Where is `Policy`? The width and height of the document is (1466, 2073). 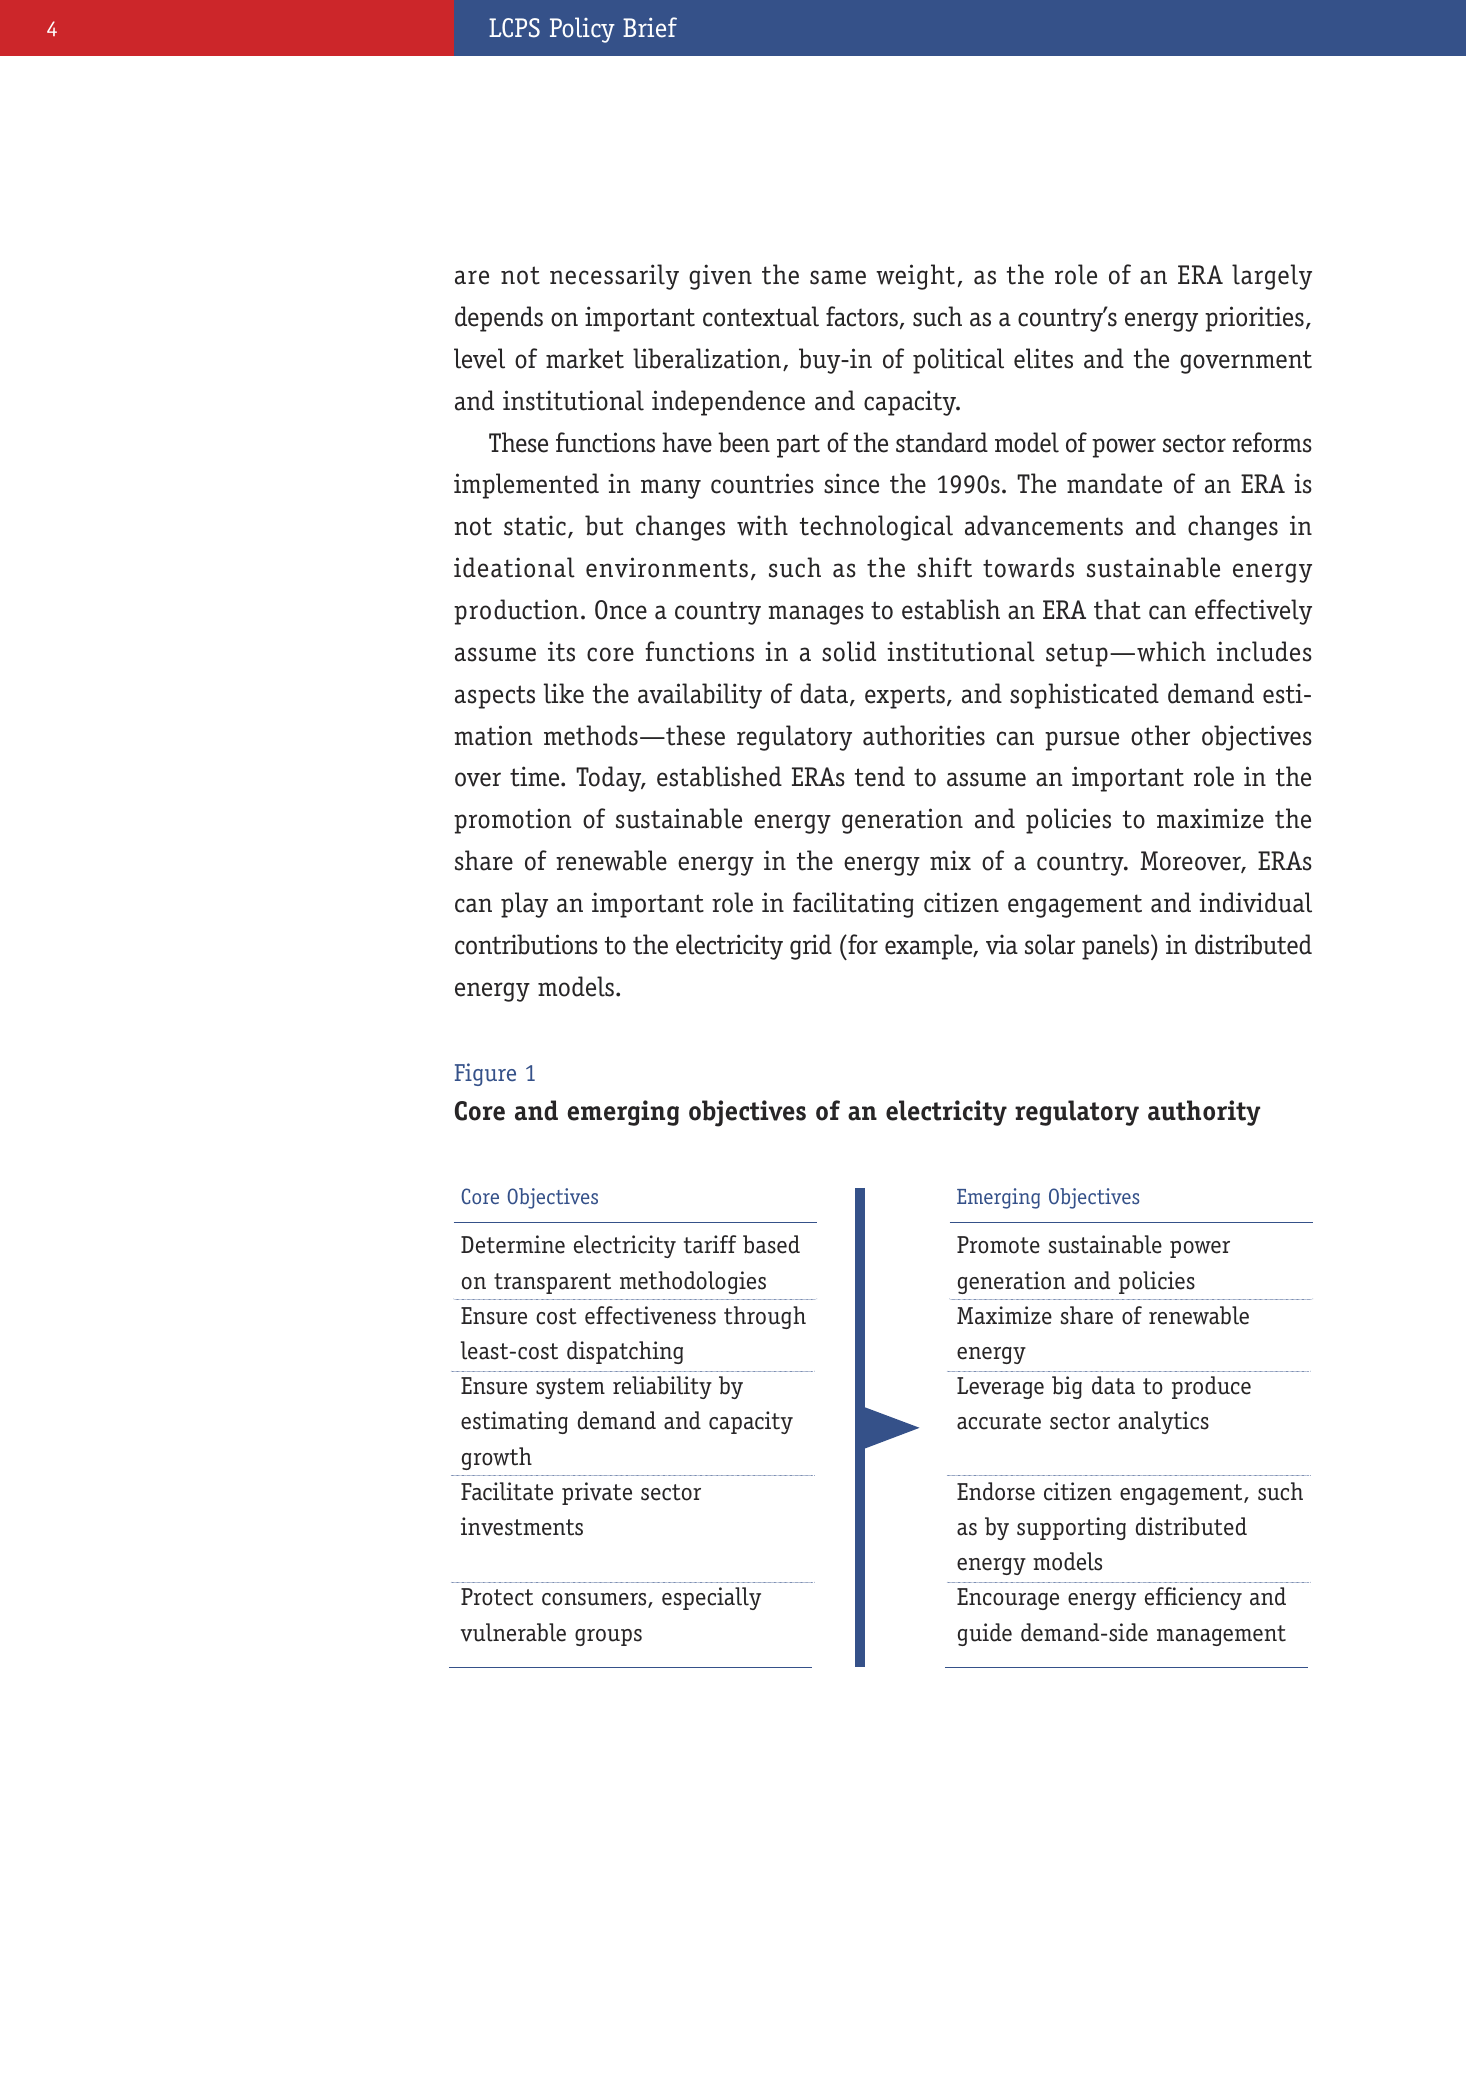
Policy is located at coordinates (582, 30).
